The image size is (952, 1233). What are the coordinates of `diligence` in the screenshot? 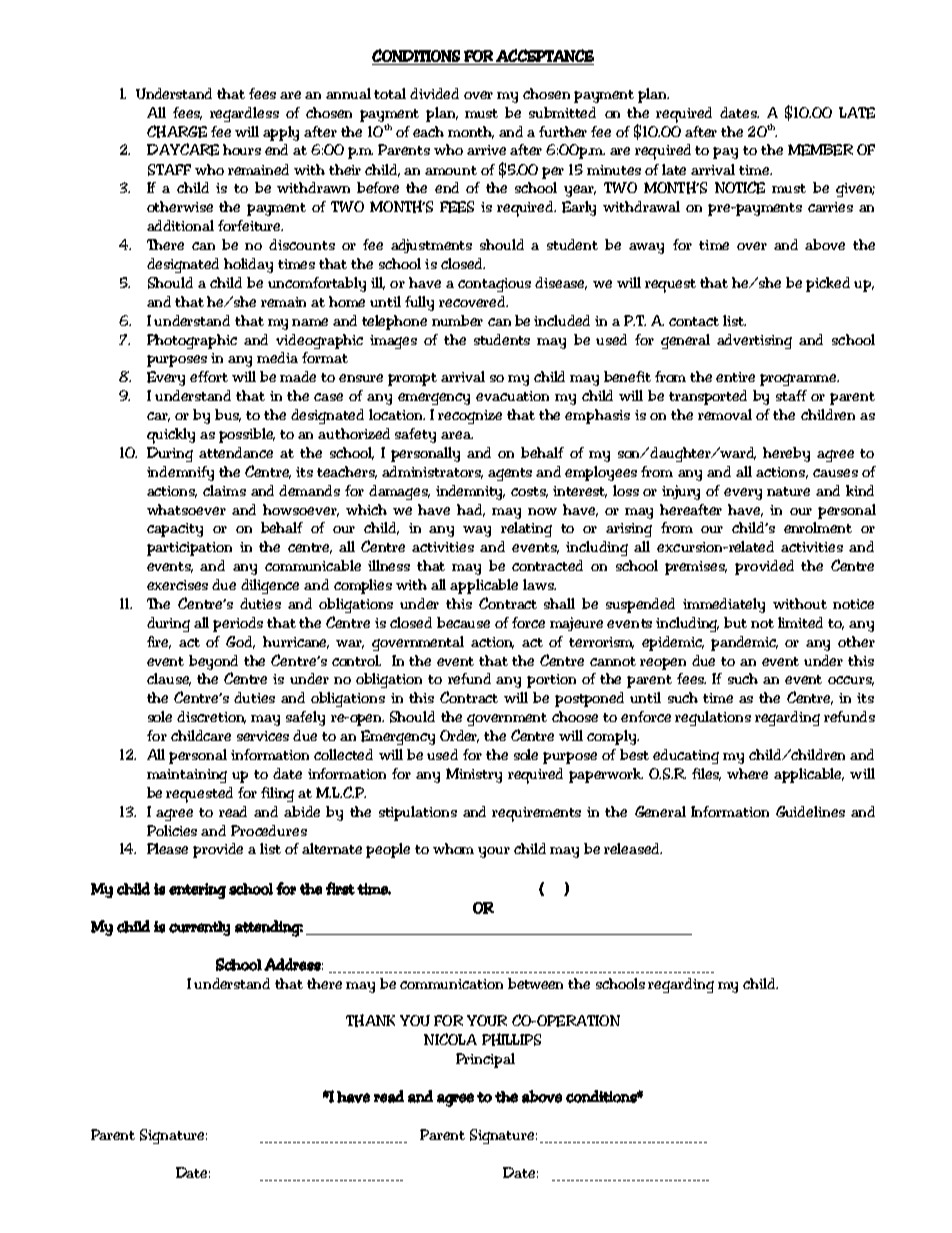 It's located at (270, 586).
